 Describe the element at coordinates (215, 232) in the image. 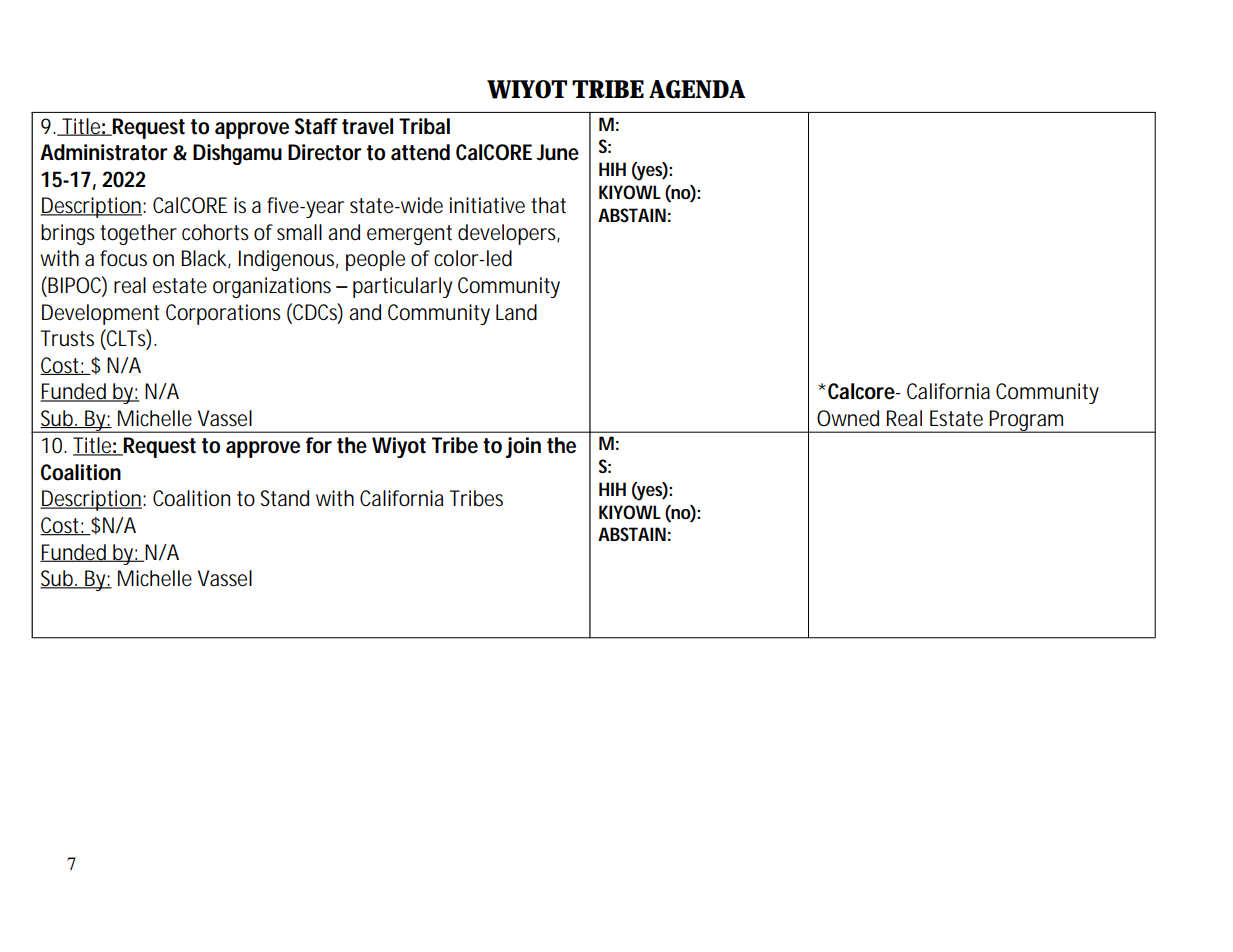

I see `cohorts` at that location.
